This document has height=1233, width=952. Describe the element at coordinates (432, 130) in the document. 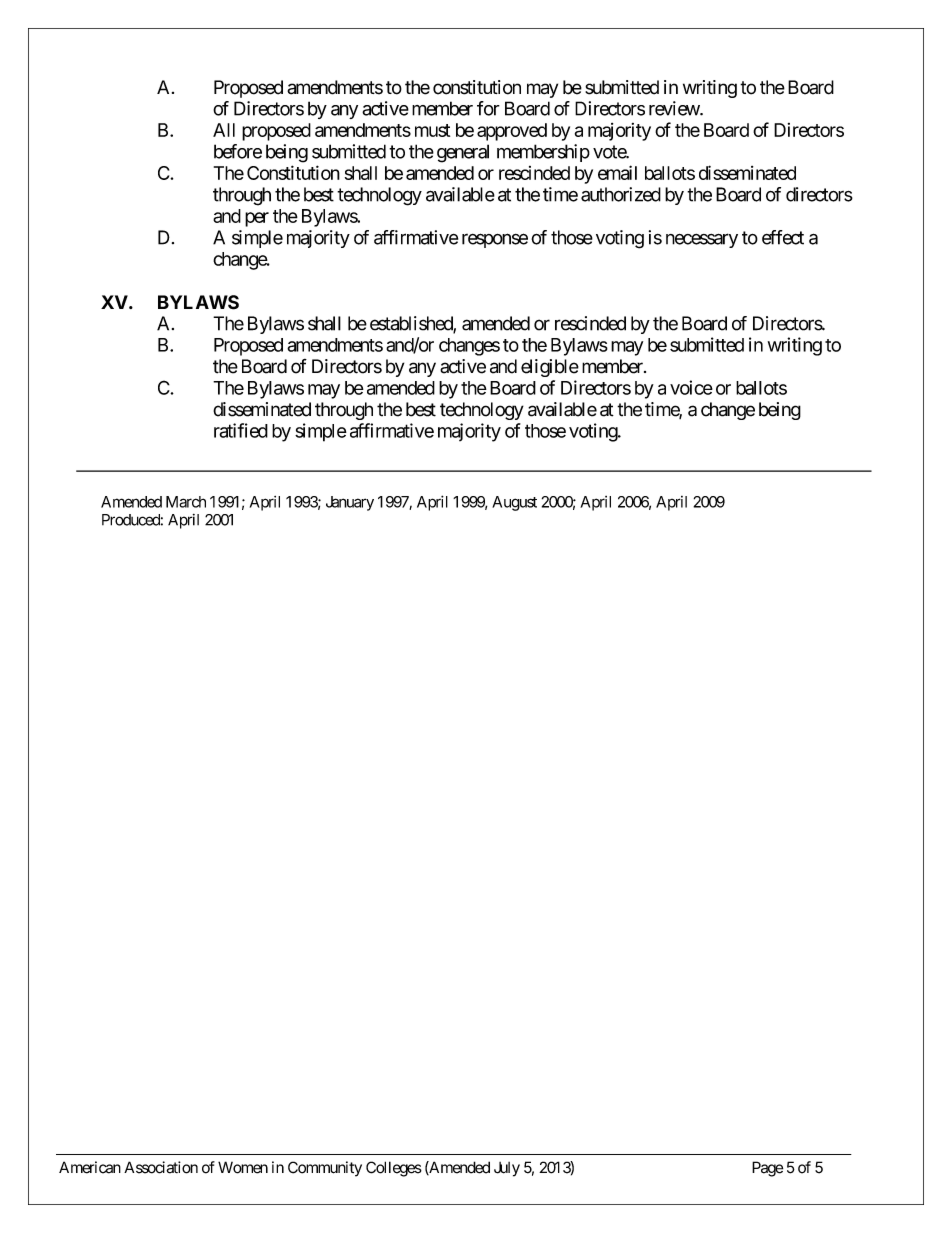

I see `must` at that location.
